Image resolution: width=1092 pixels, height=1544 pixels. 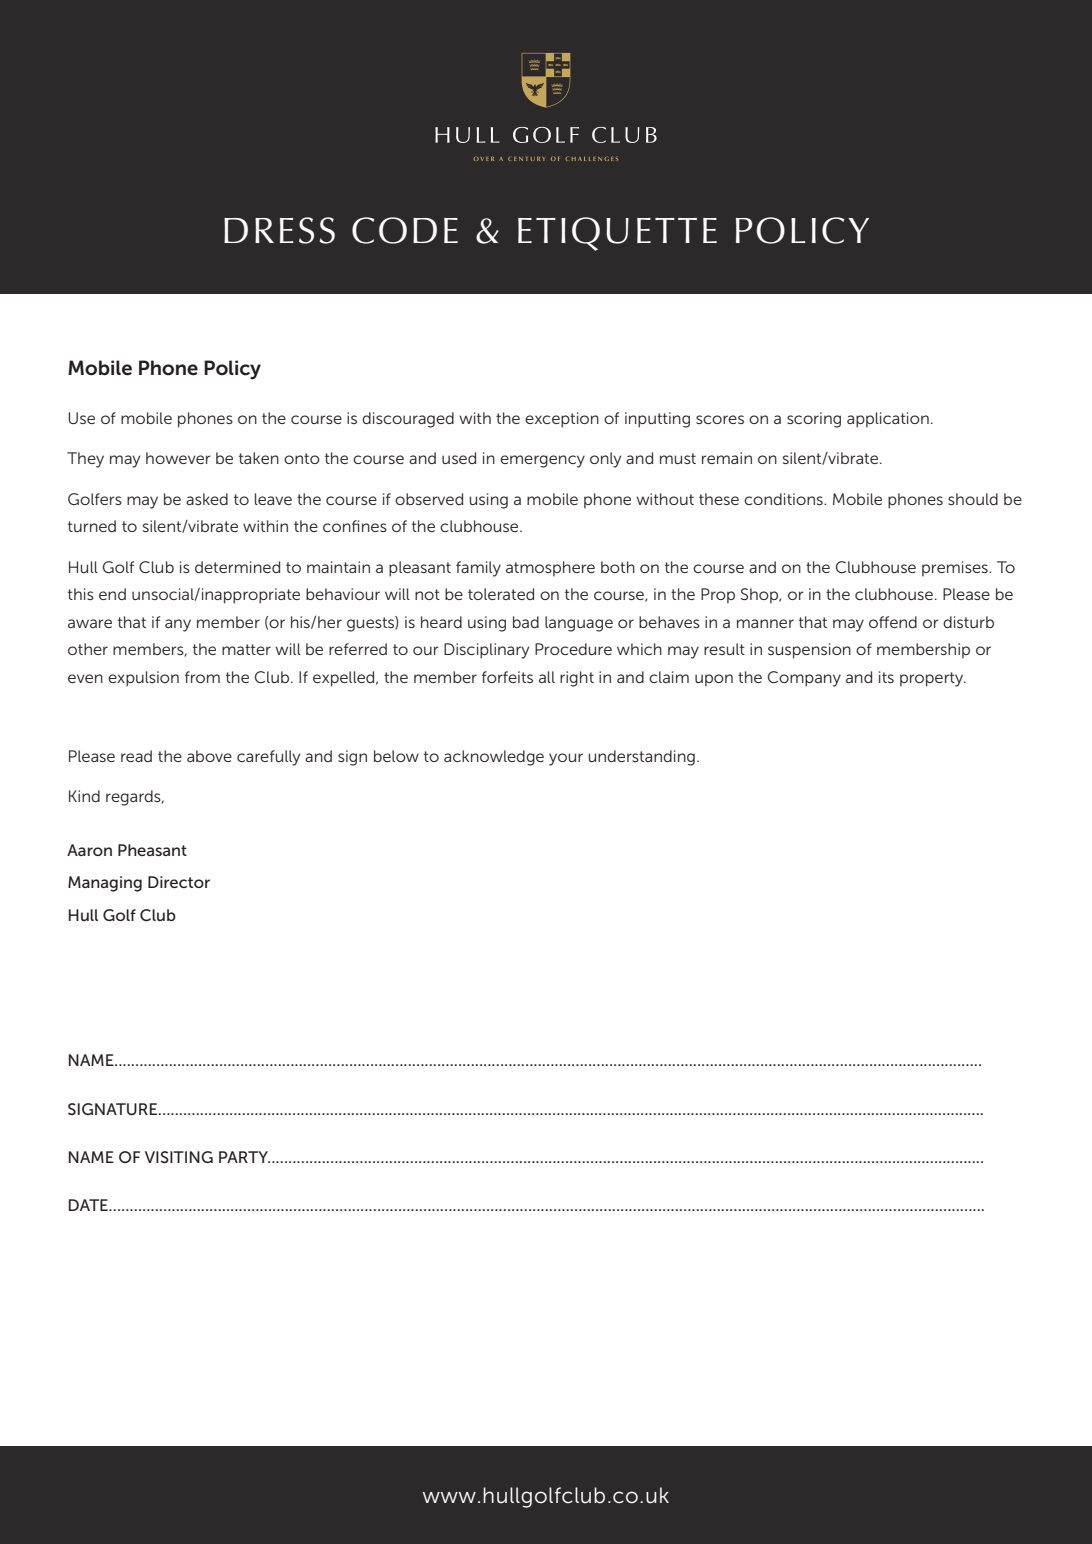 I want to click on Company, so click(x=804, y=679).
